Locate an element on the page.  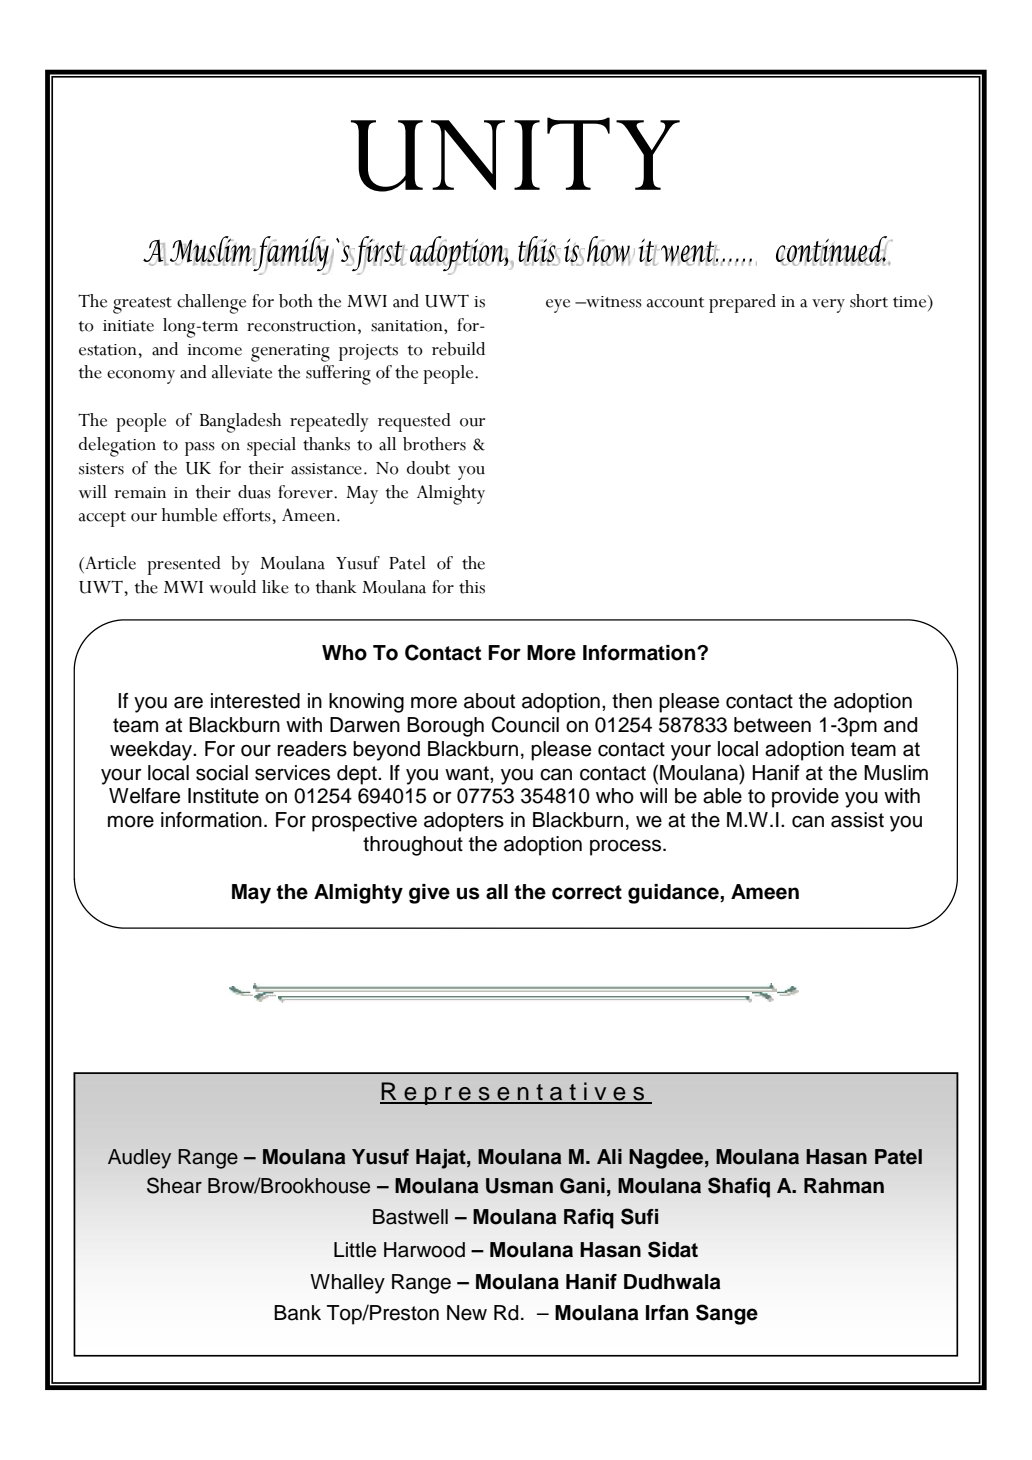
very is located at coordinates (828, 306).
